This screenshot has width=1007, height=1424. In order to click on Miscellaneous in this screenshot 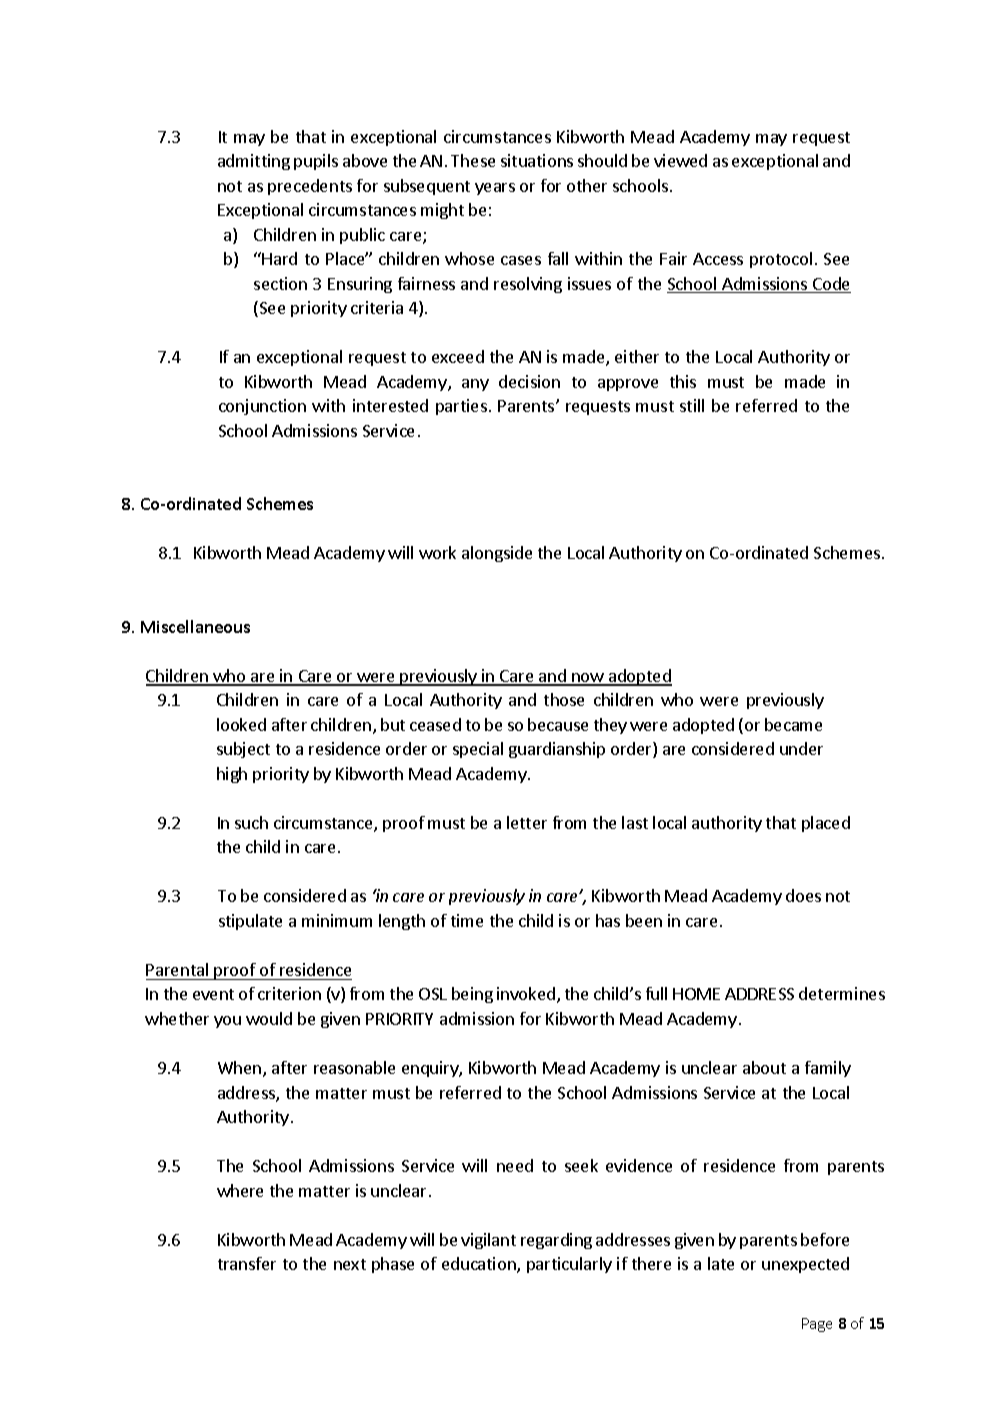, I will do `click(195, 626)`.
